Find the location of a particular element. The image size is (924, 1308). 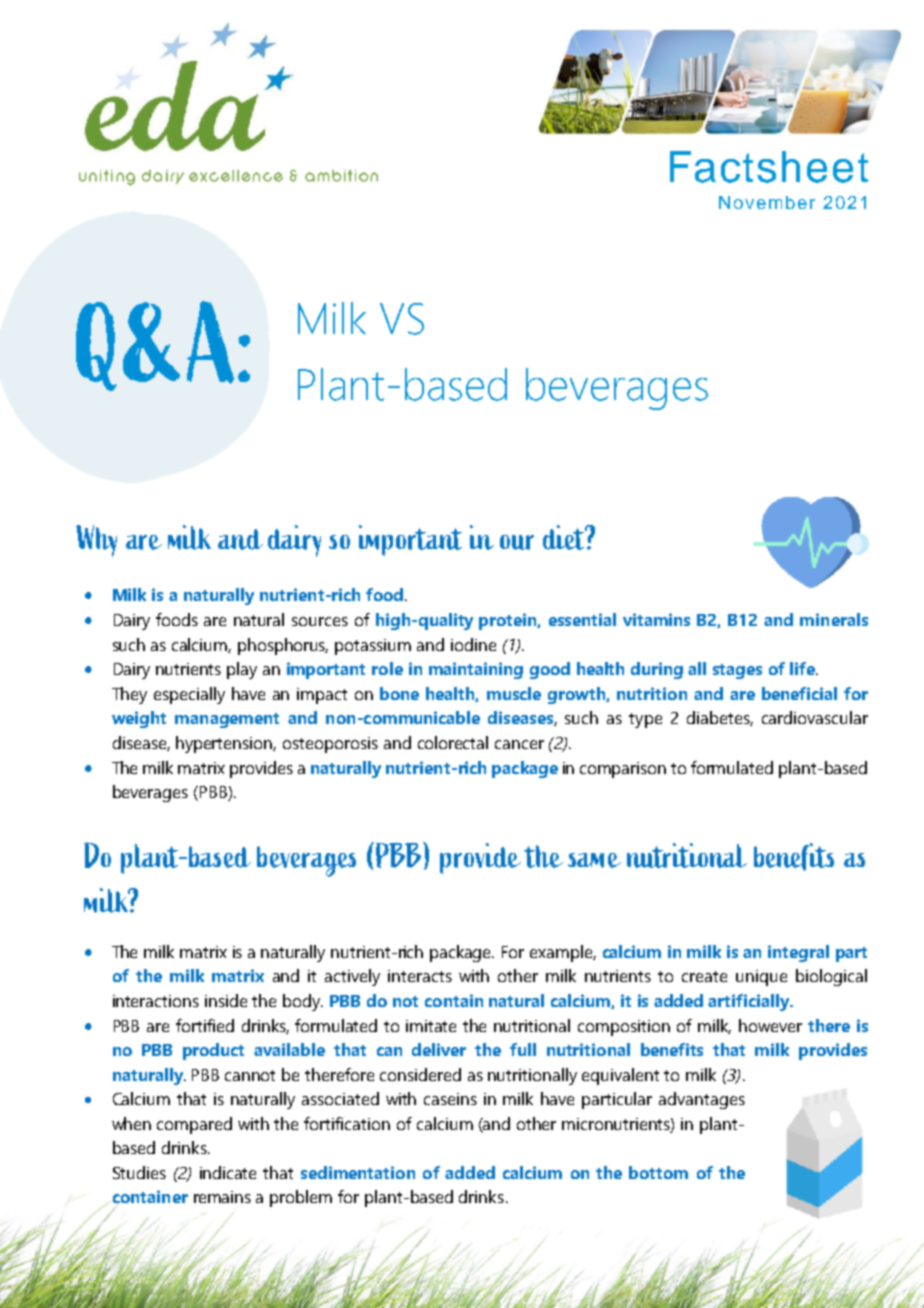

November is located at coordinates (767, 202).
